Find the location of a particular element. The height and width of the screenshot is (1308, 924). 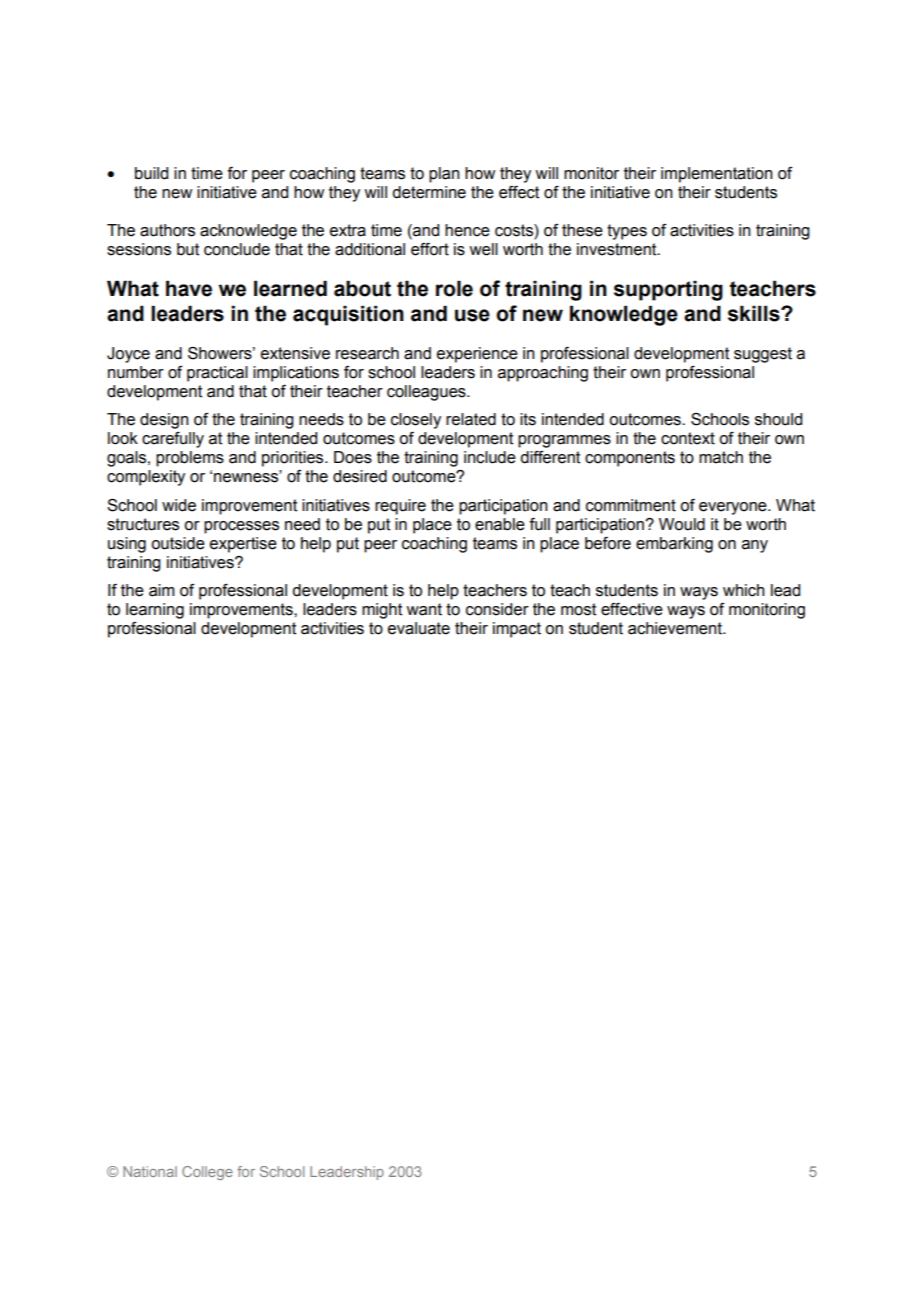

authors is located at coordinates (167, 230).
